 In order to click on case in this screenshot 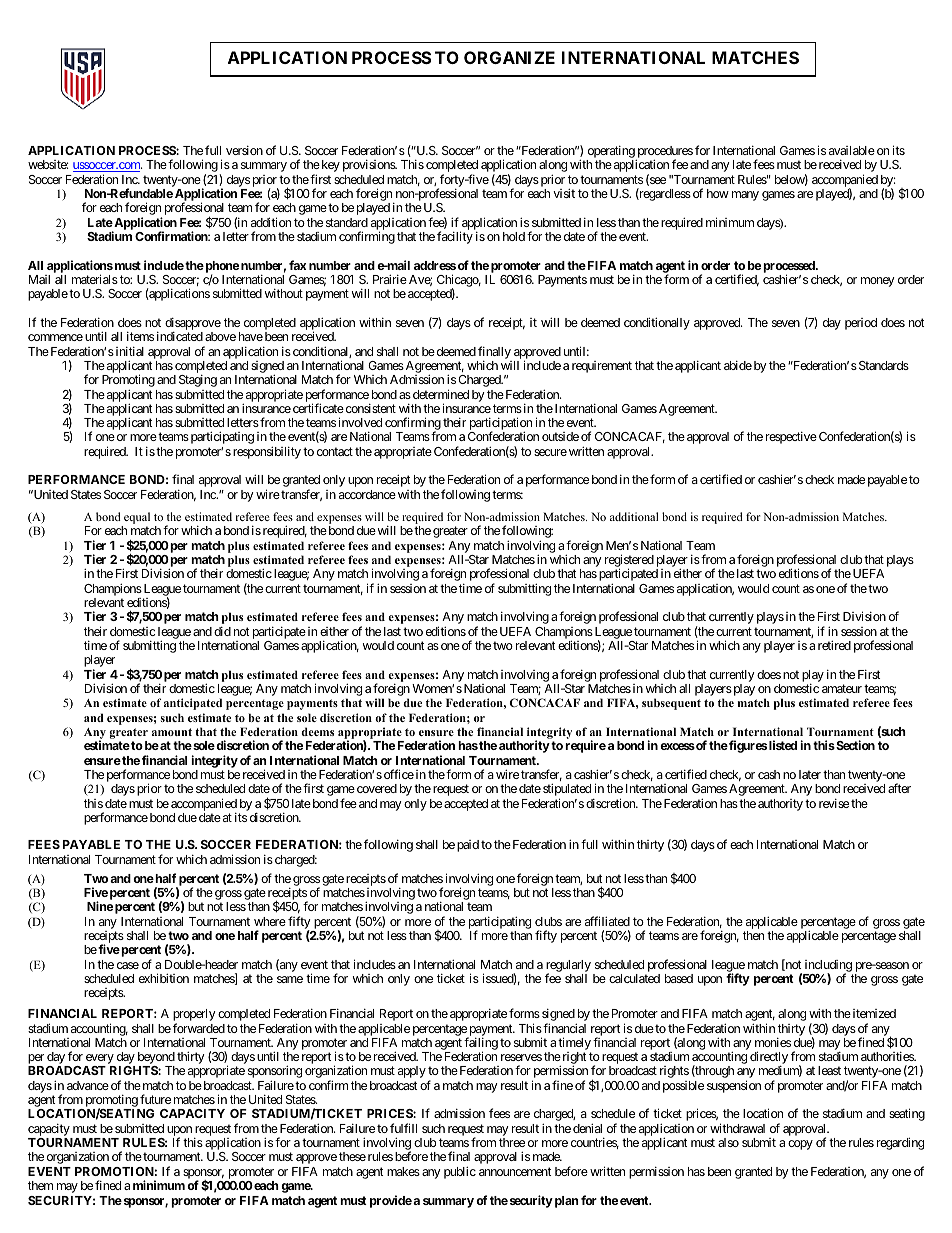, I will do `click(128, 965)`.
